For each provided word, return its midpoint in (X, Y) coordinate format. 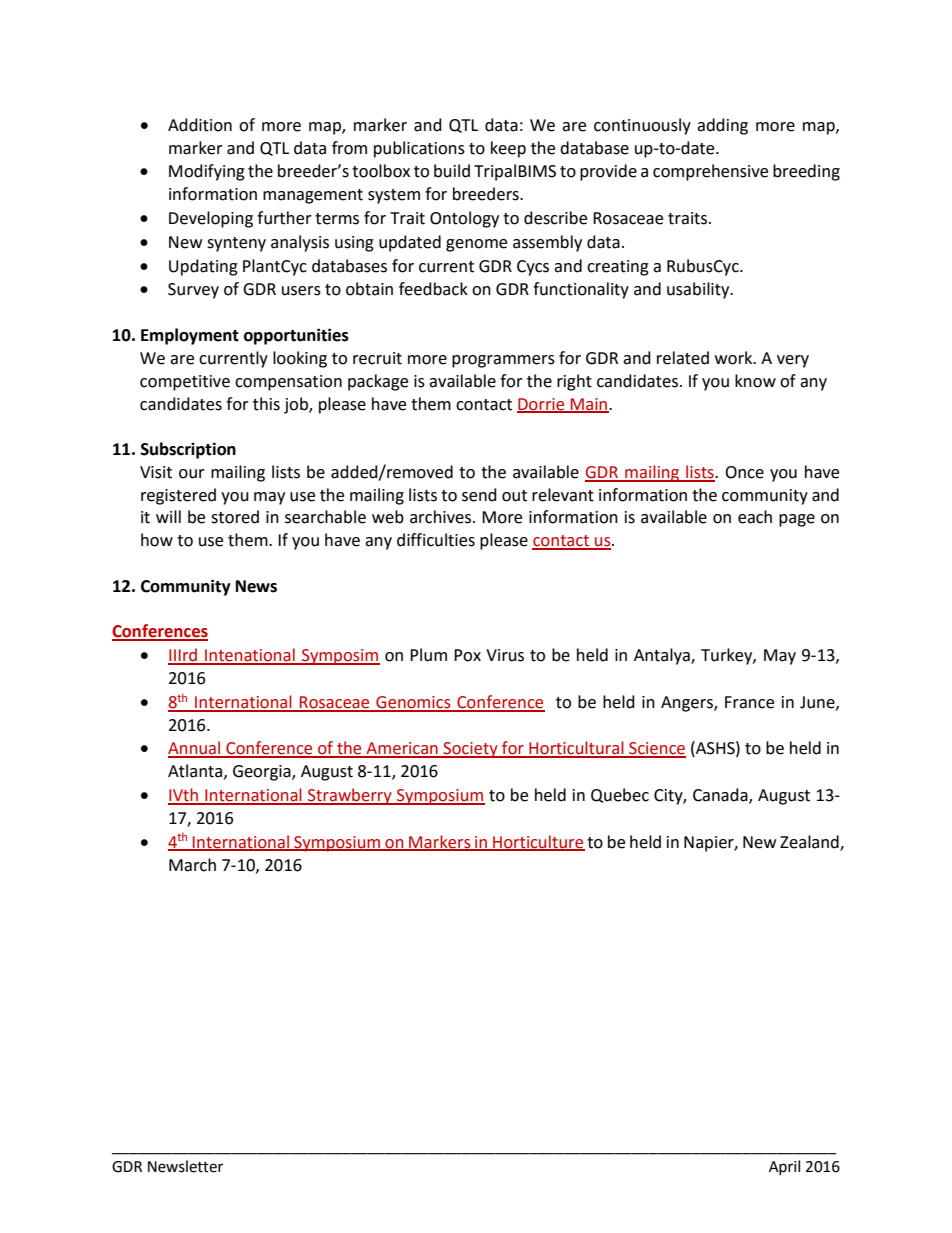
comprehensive (710, 172)
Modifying (207, 172)
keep (508, 149)
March (192, 865)
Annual (195, 749)
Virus (505, 655)
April (784, 1167)
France (749, 702)
